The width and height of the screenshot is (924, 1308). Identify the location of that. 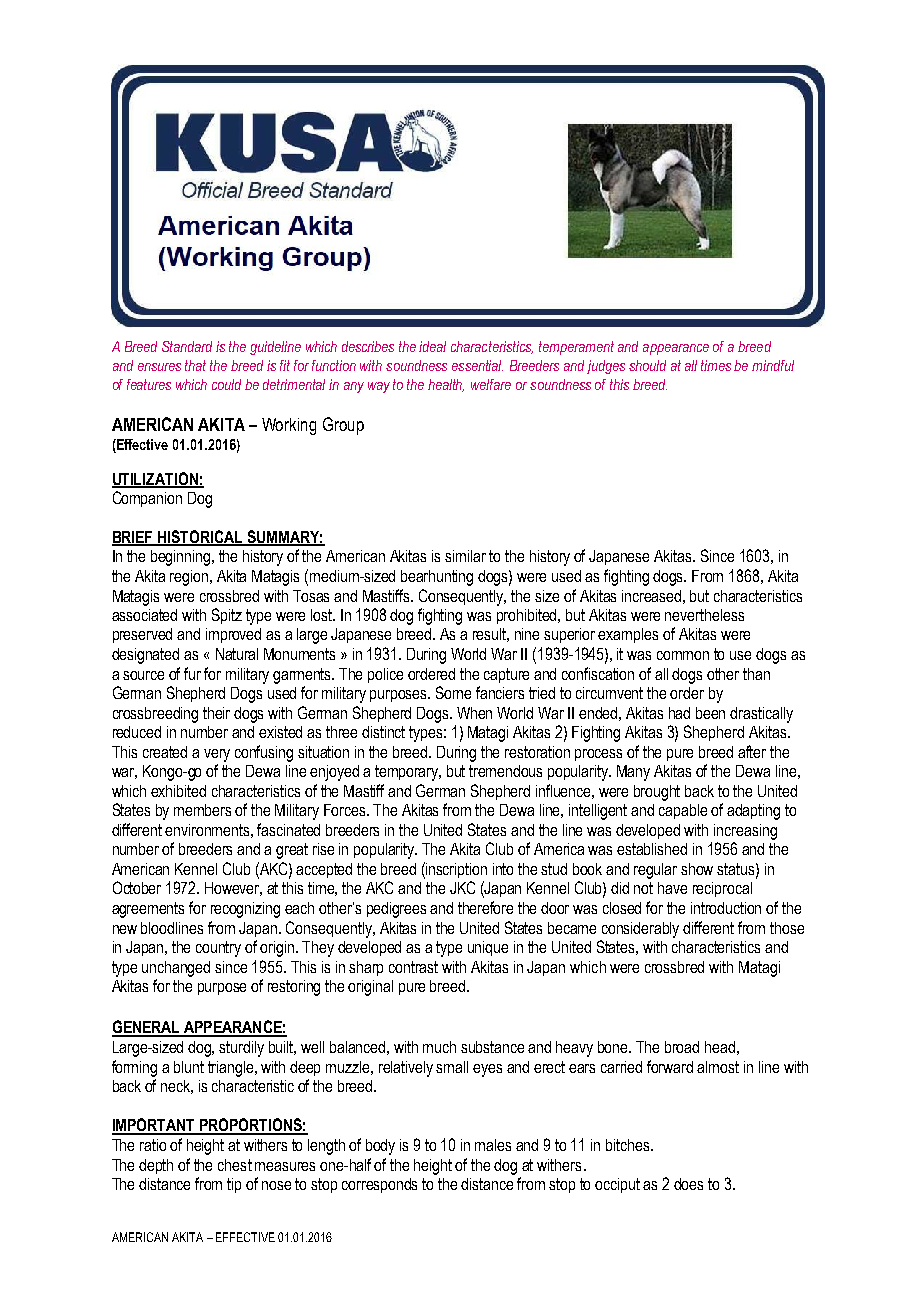
(195, 365).
